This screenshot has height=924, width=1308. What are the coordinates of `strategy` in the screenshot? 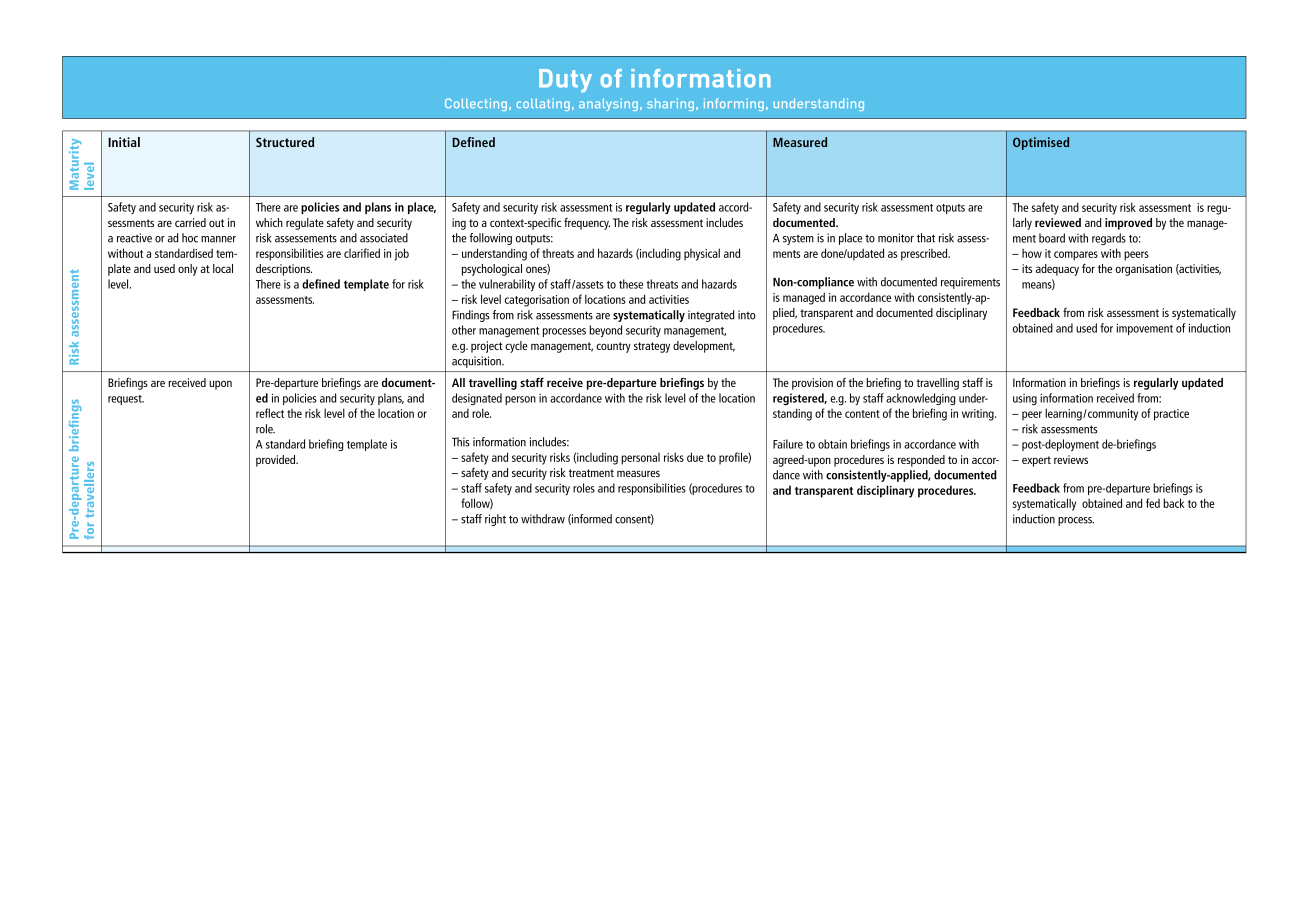 It's located at (652, 347).
